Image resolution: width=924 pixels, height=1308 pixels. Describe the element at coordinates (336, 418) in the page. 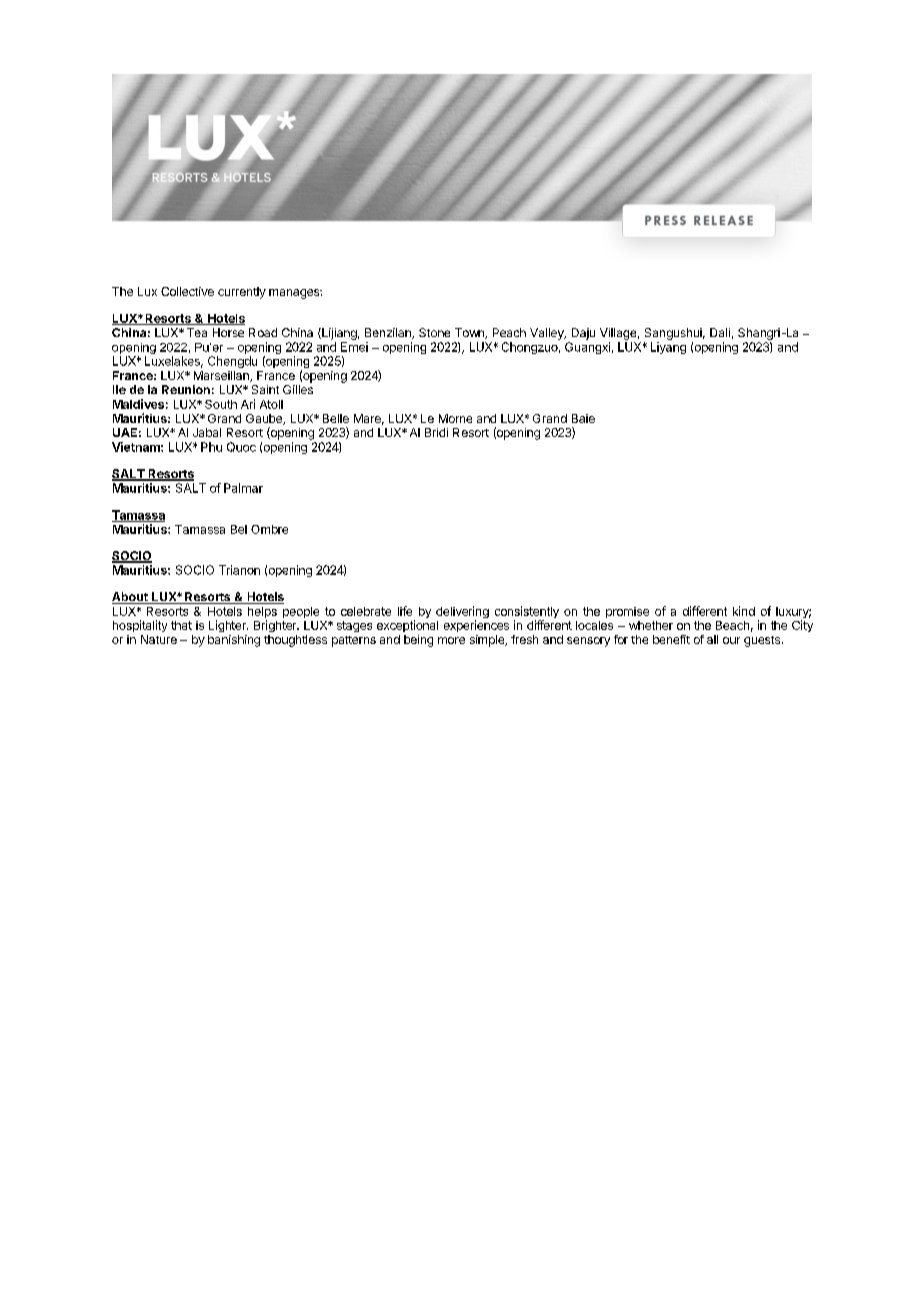

I see `Belle` at that location.
